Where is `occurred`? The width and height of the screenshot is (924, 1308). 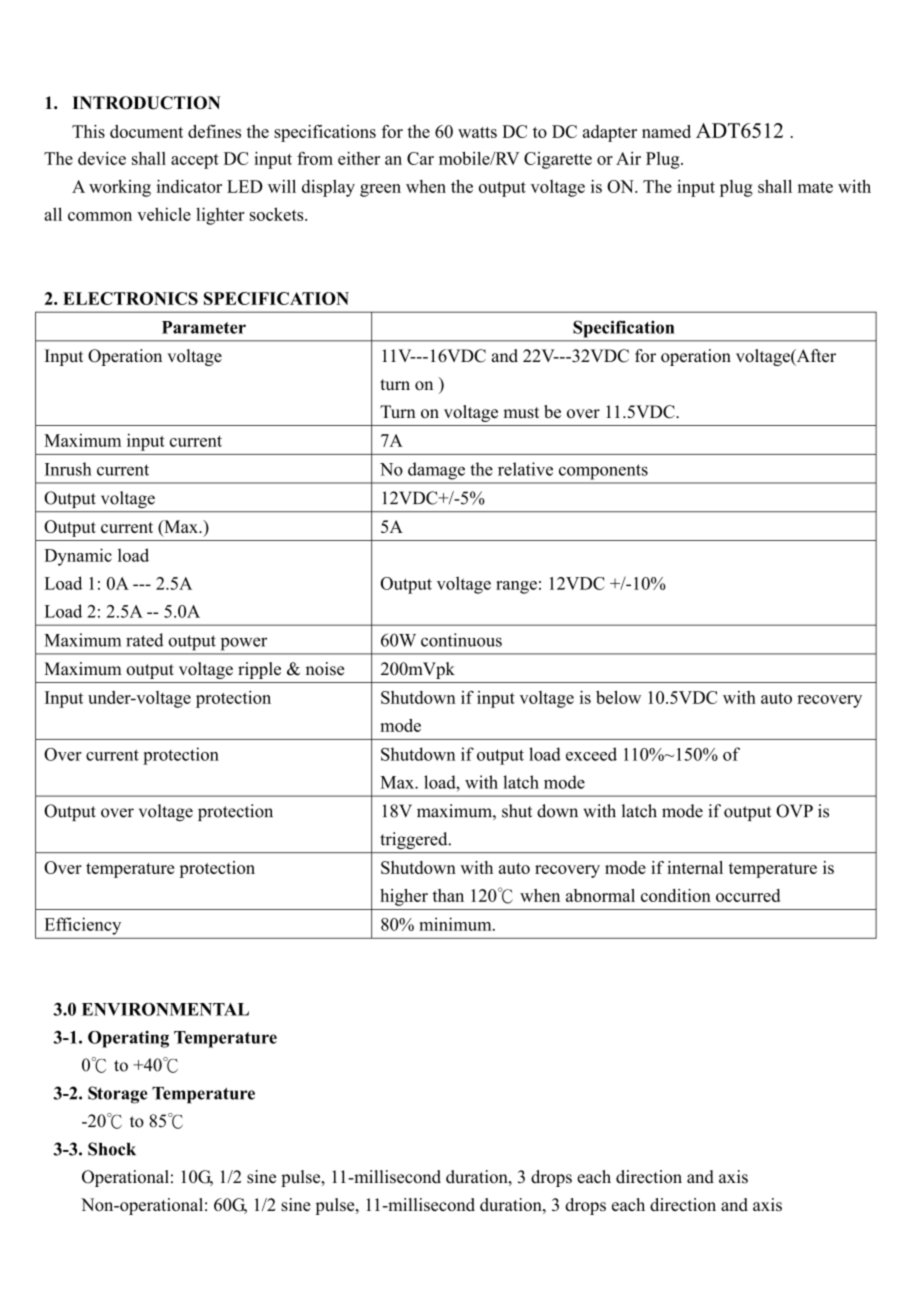 occurred is located at coordinates (748, 895).
